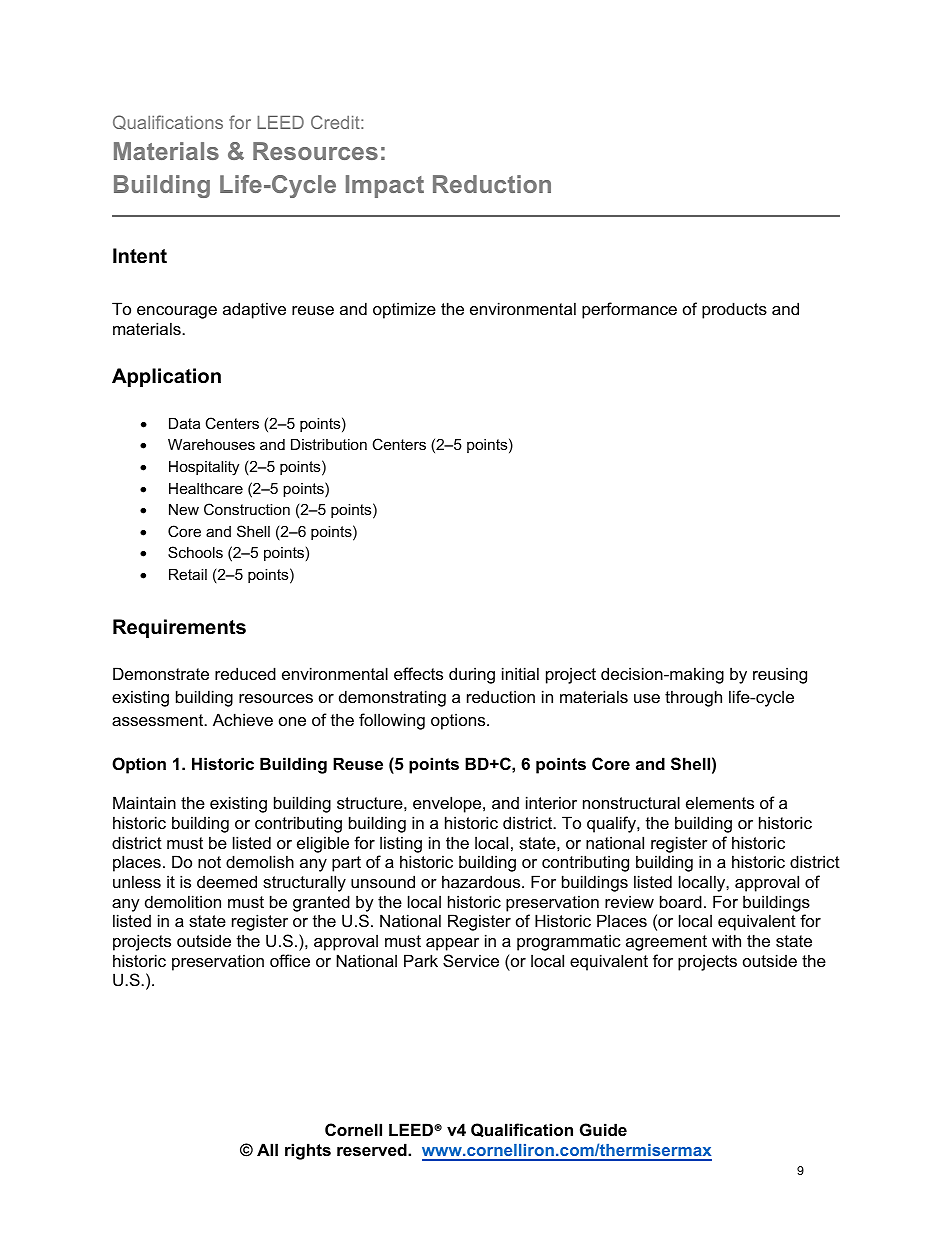  I want to click on during, so click(472, 675).
